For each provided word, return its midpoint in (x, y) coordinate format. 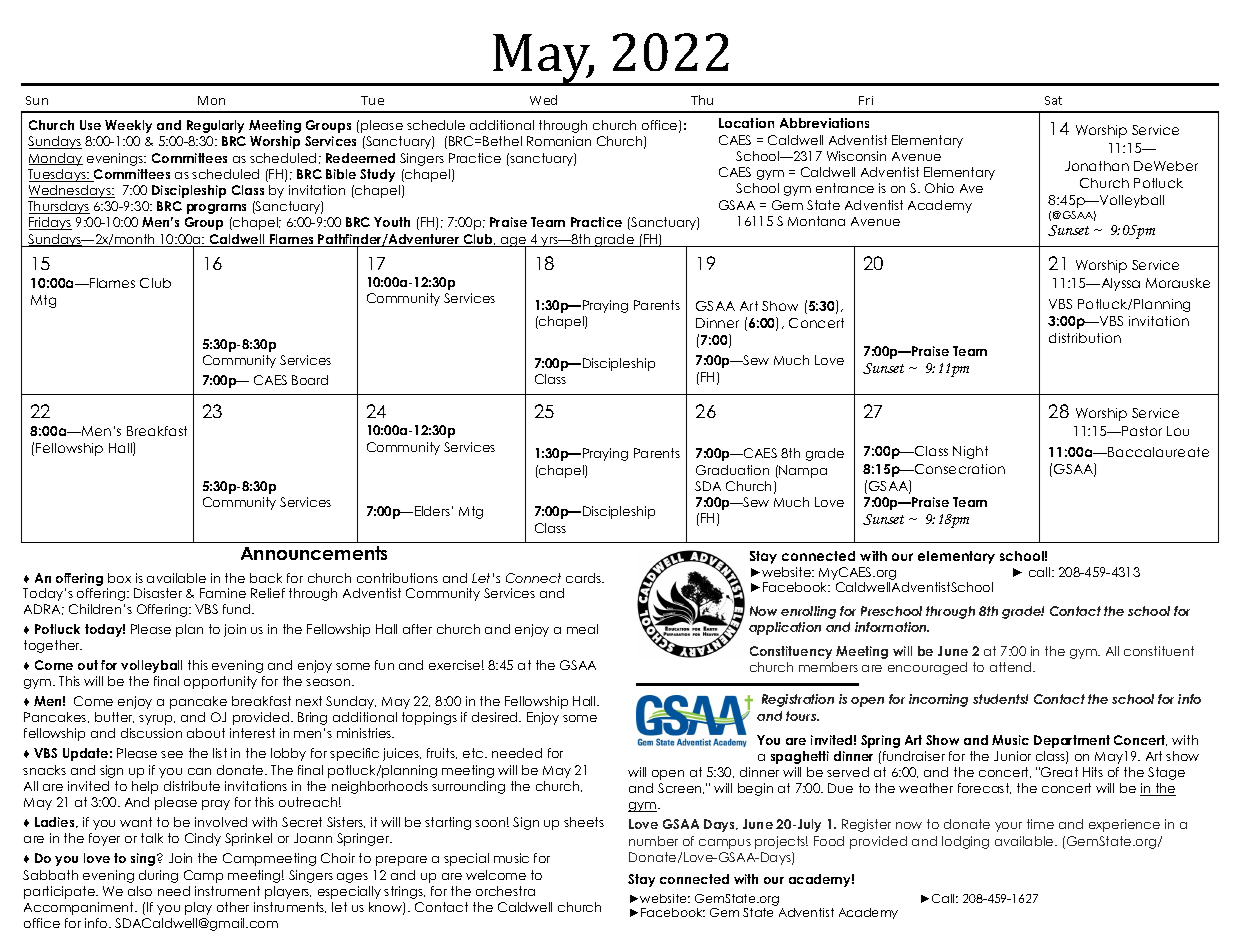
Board (310, 380)
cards (585, 578)
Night (970, 452)
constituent (1159, 651)
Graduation (732, 470)
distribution (1085, 338)
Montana (816, 221)
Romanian (559, 141)
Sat (1053, 100)
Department (1072, 741)
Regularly (215, 126)
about (206, 733)
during (158, 876)
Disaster (158, 593)
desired (496, 717)
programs (216, 209)
